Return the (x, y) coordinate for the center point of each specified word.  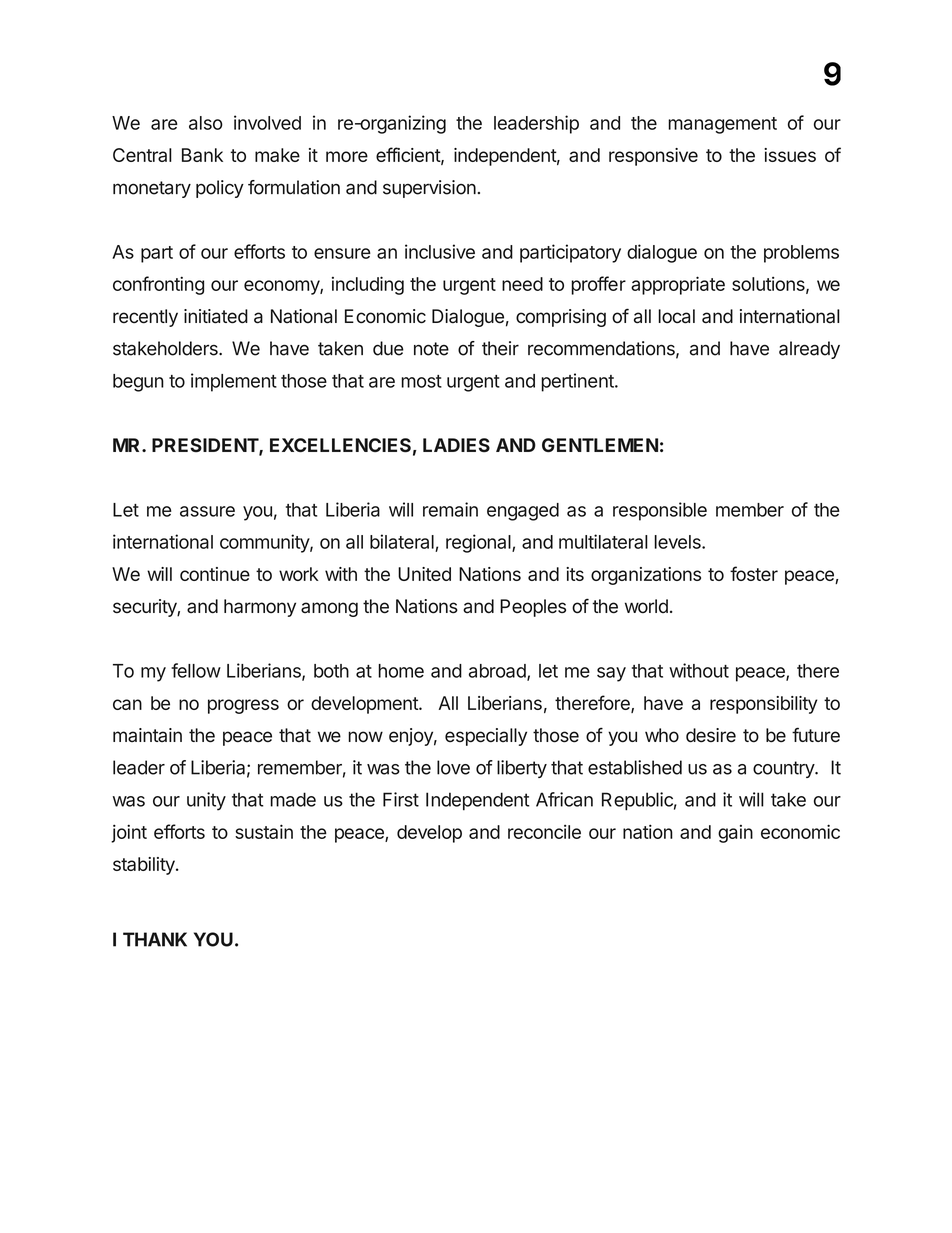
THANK (155, 939)
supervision (429, 189)
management (722, 125)
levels (678, 542)
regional (479, 543)
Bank (202, 155)
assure (207, 511)
